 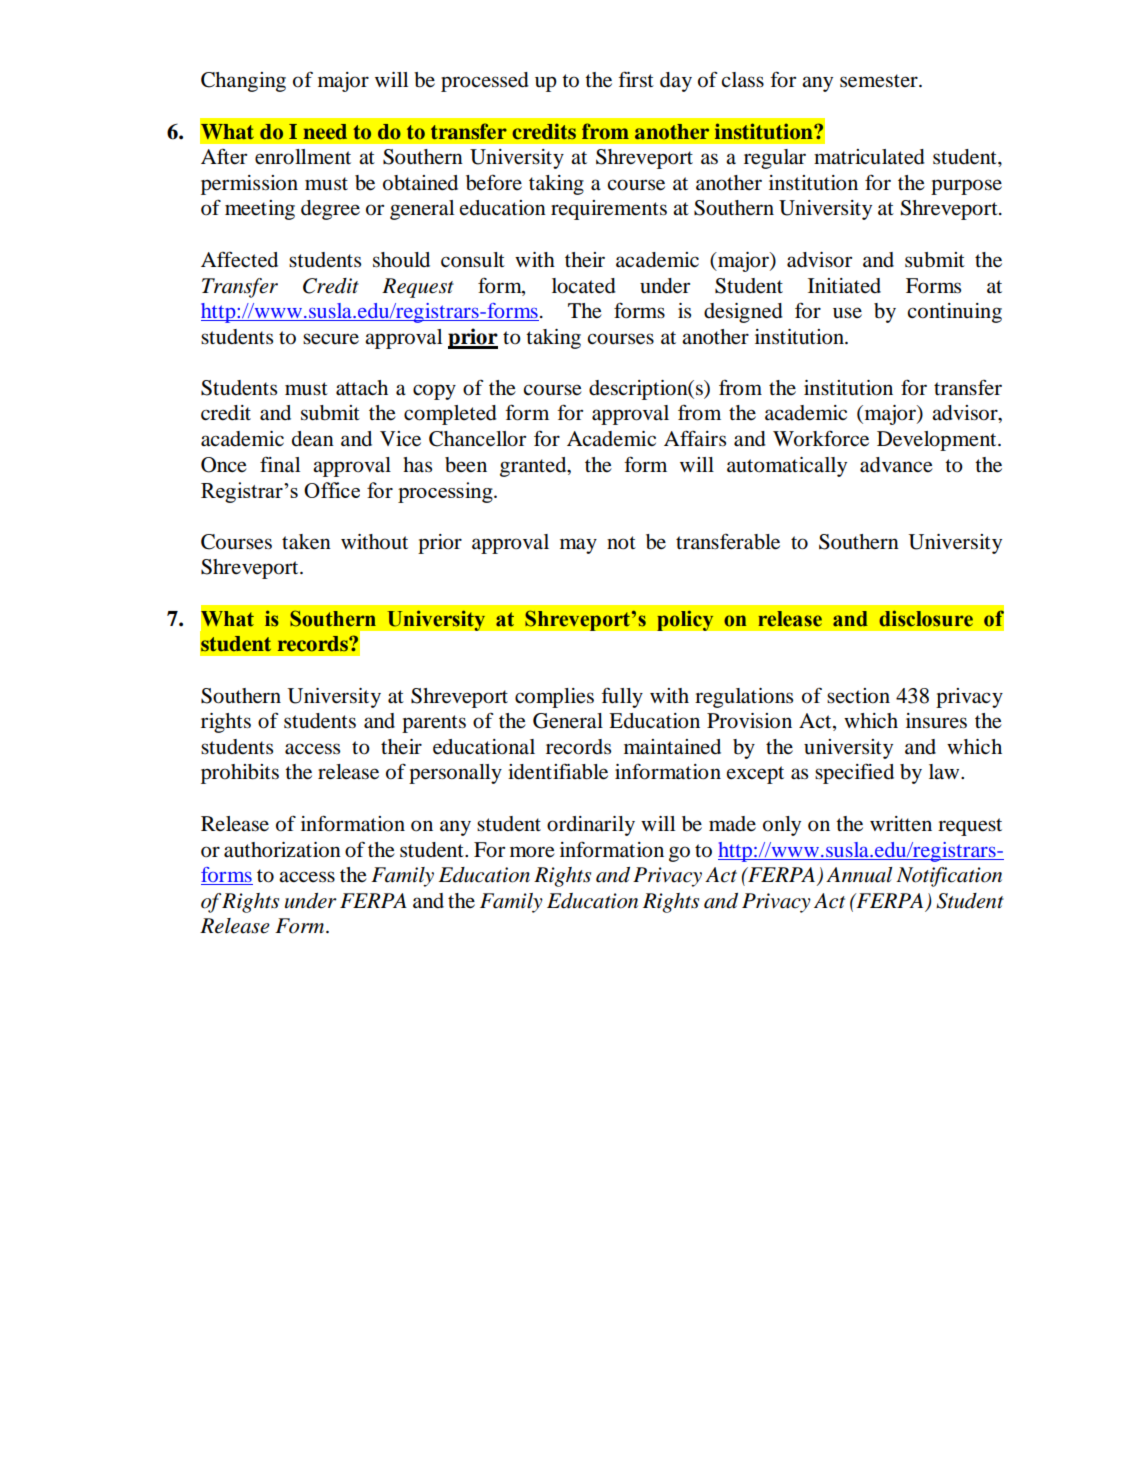 What do you see at coordinates (880, 81) in the screenshot?
I see `semester` at bounding box center [880, 81].
